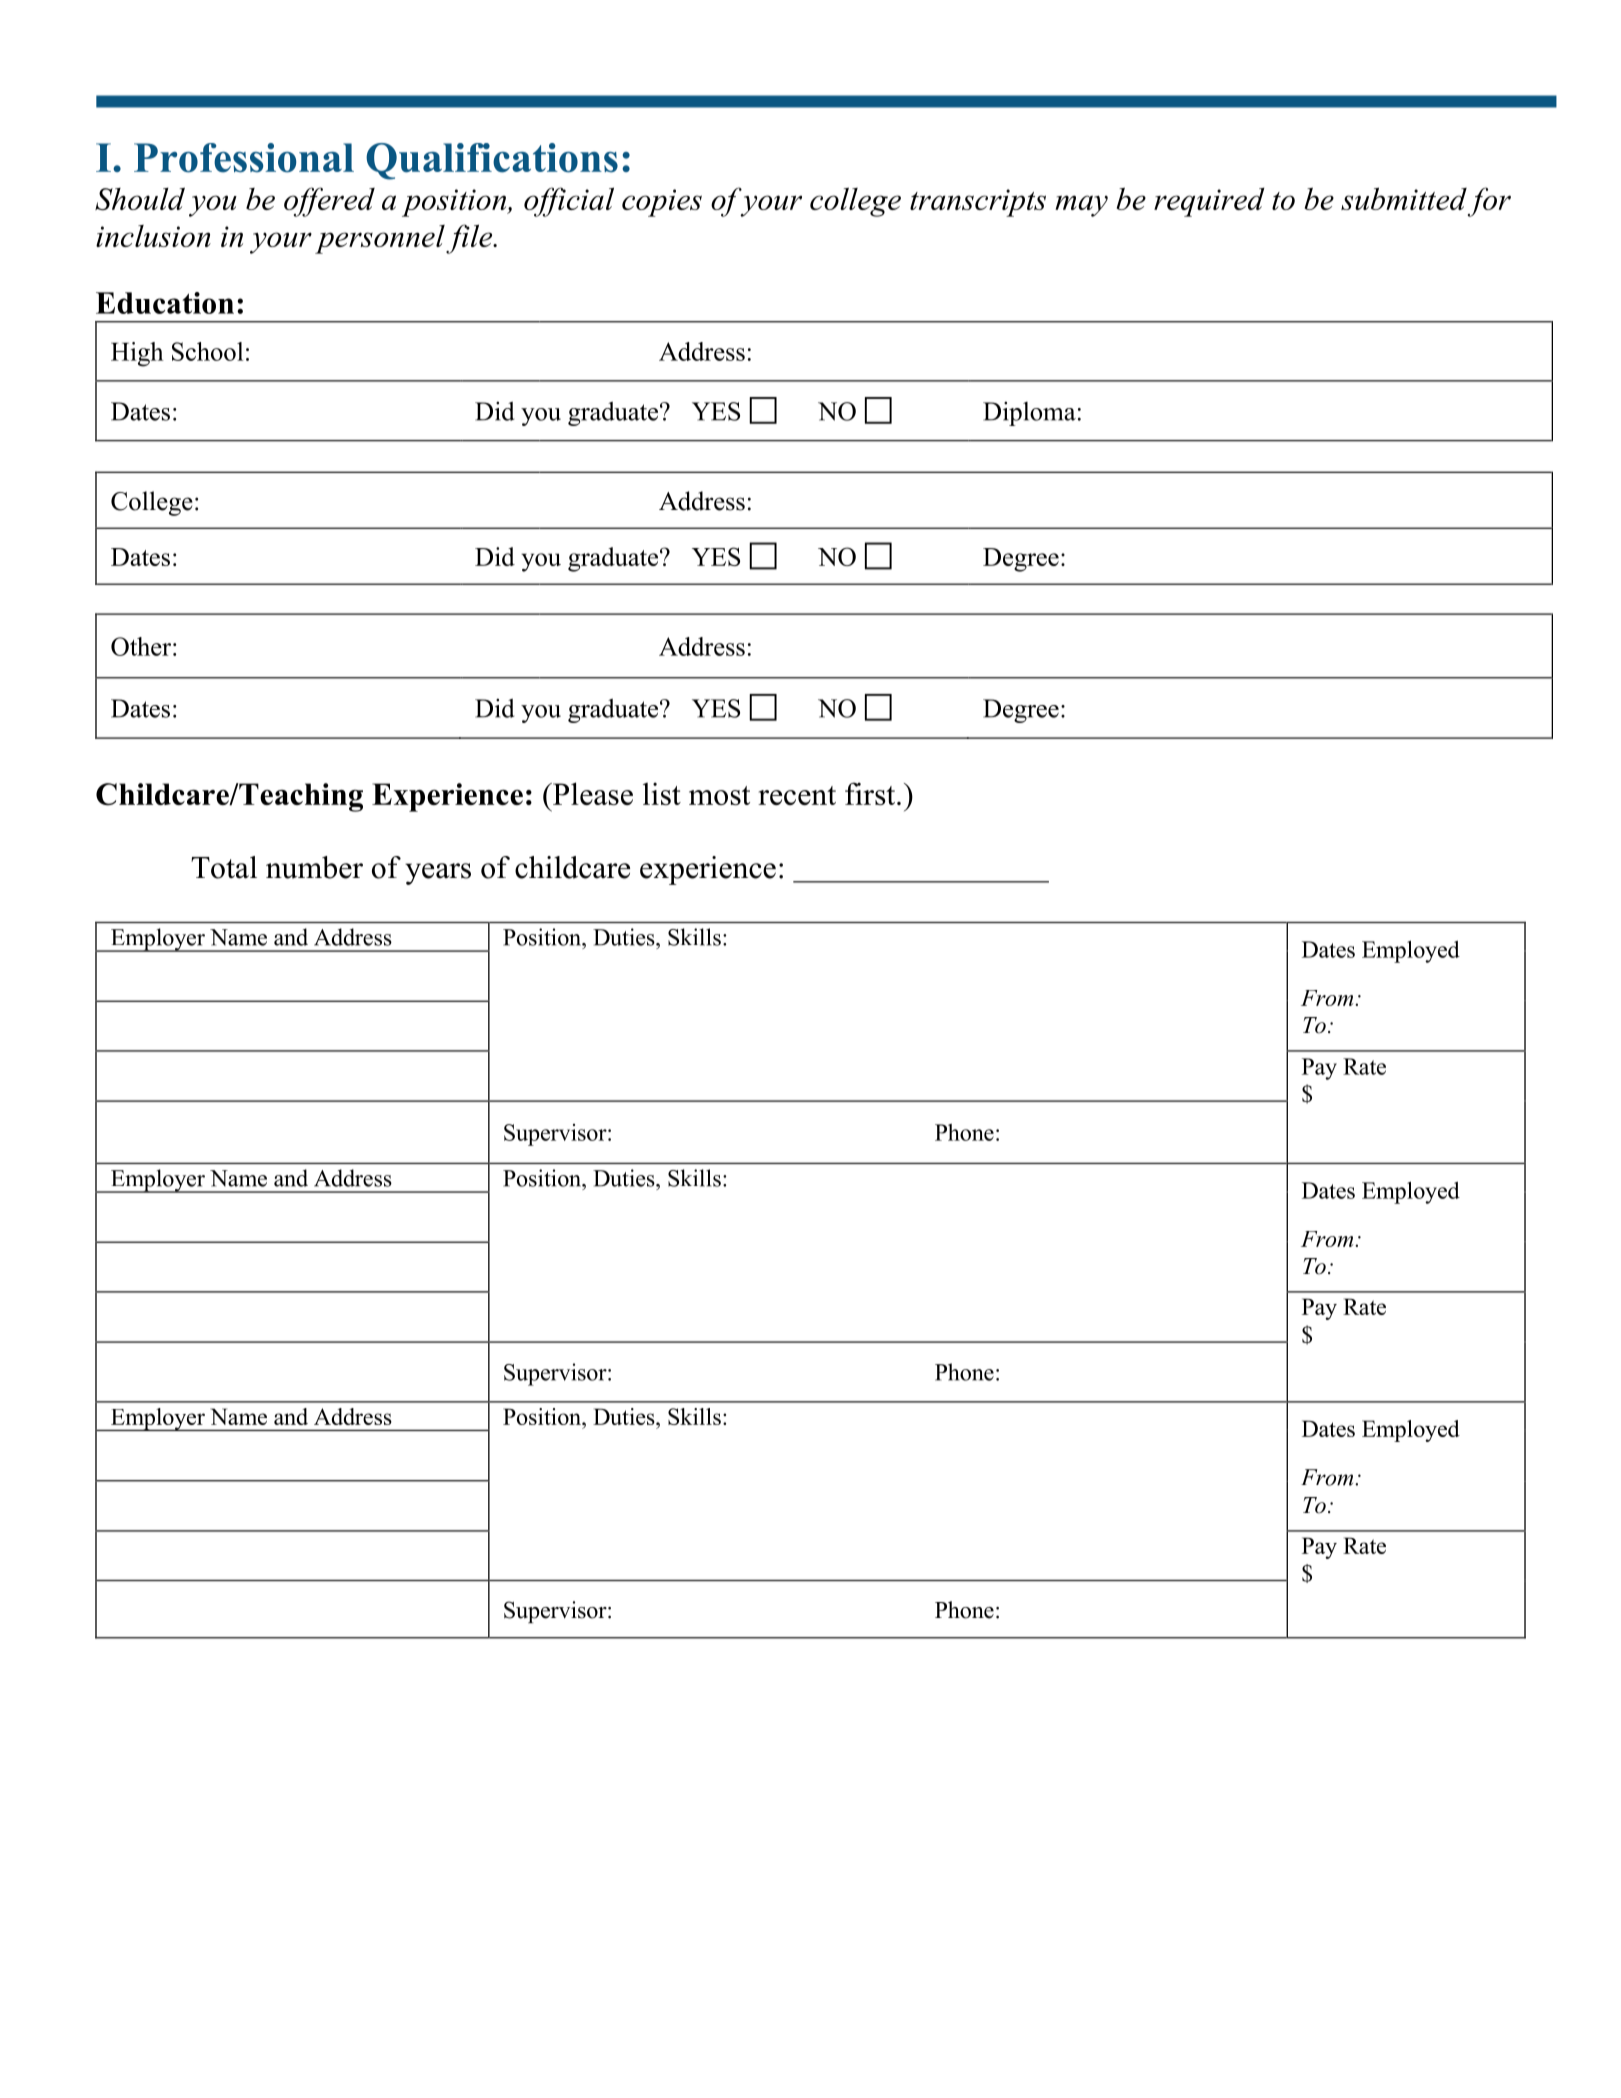 This page has width=1621, height=2098. Describe the element at coordinates (662, 203) in the page. I see `copies` at that location.
